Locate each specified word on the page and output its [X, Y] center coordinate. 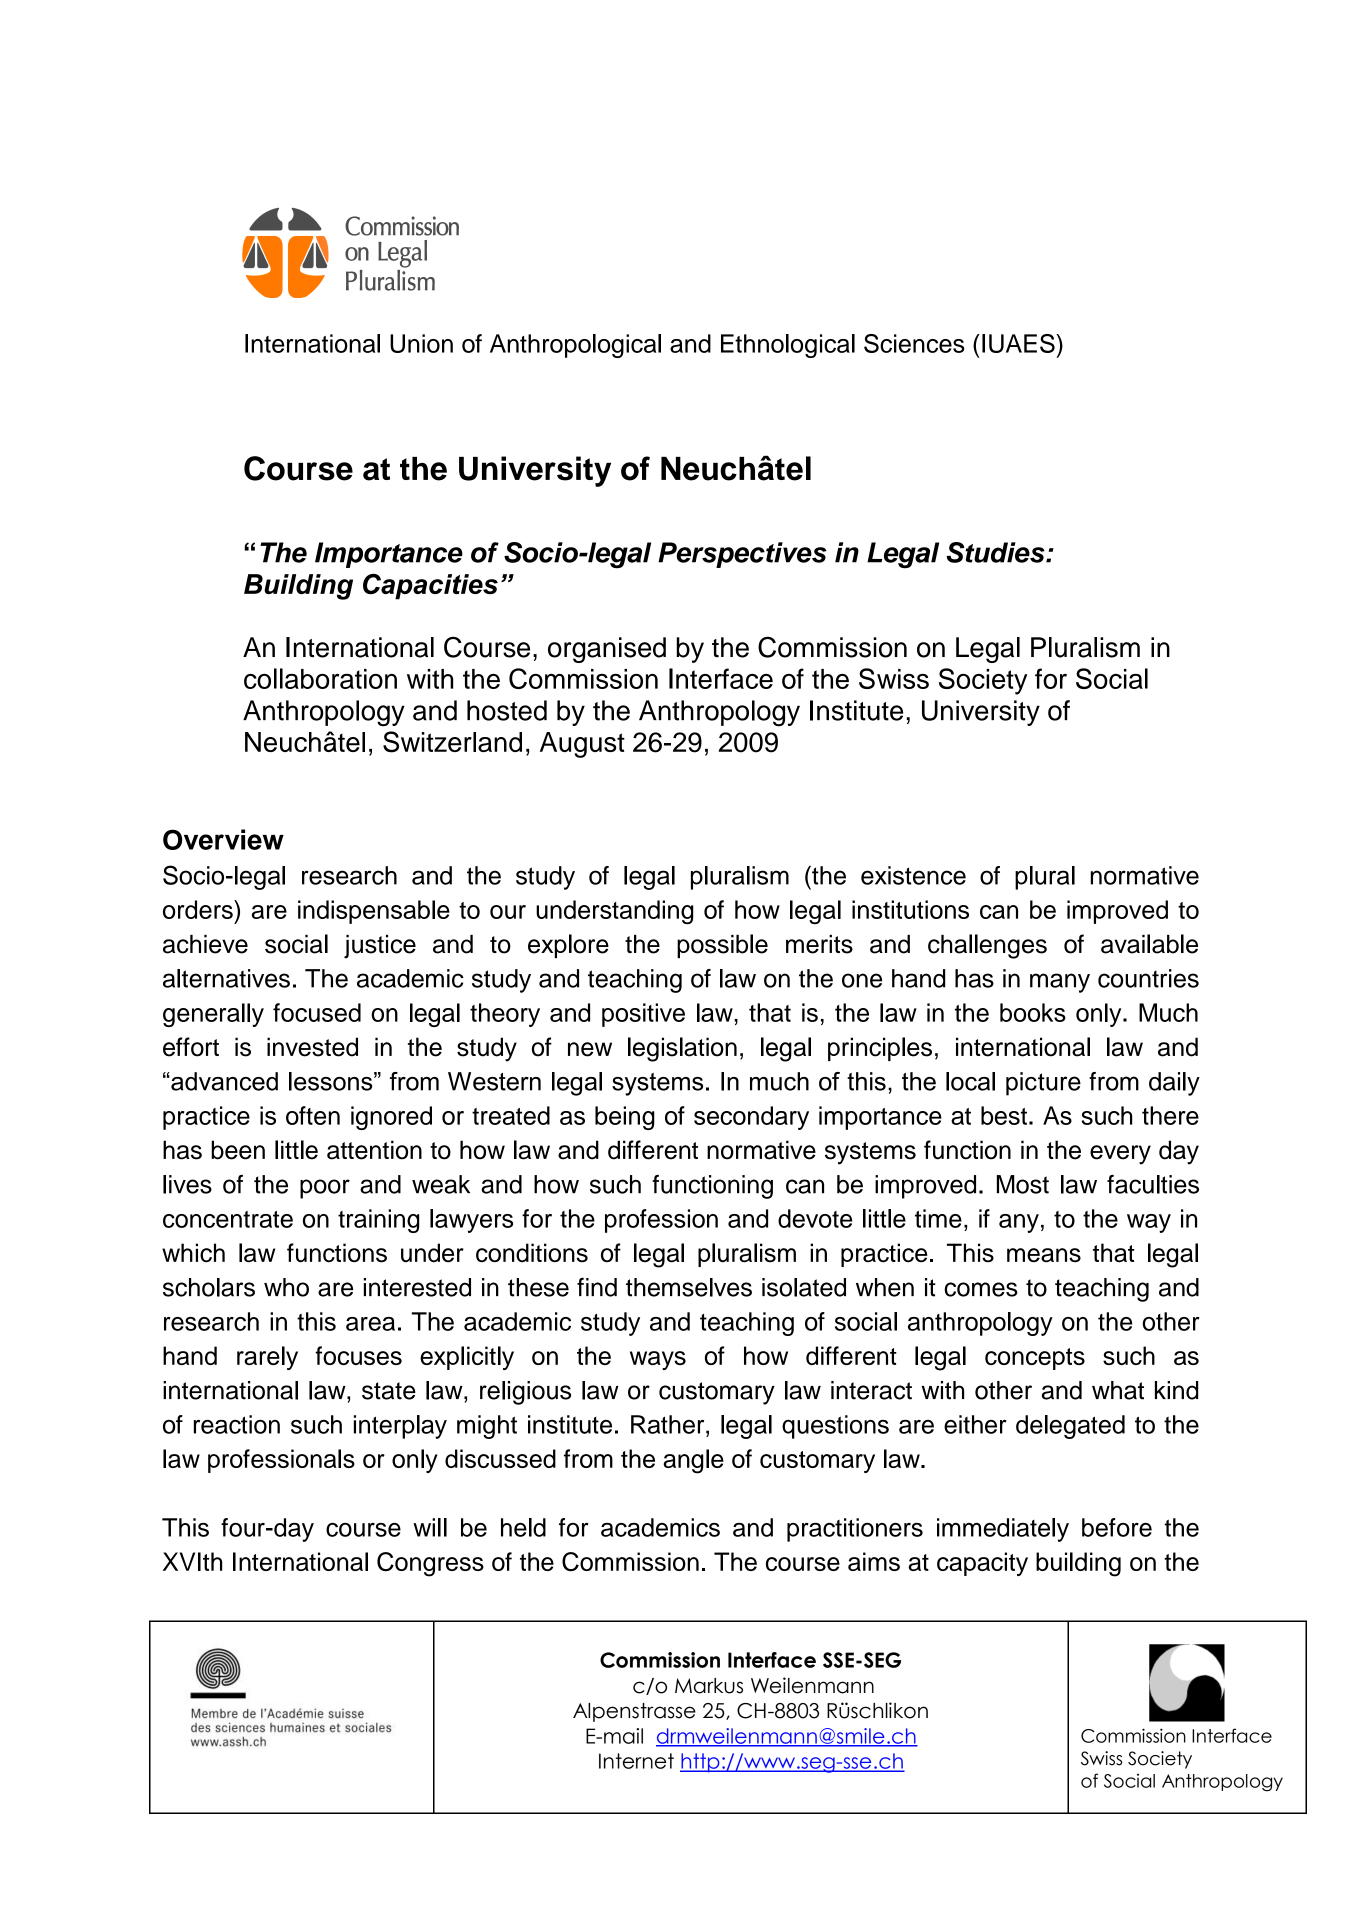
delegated [1070, 1427]
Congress [430, 1564]
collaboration [320, 678]
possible [722, 946]
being [625, 1118]
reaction [237, 1424]
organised [607, 650]
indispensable [374, 912]
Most [1023, 1184]
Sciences [914, 343]
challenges [987, 946]
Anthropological [575, 346]
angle [693, 1461]
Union [421, 343]
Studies [996, 552]
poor [325, 1189]
